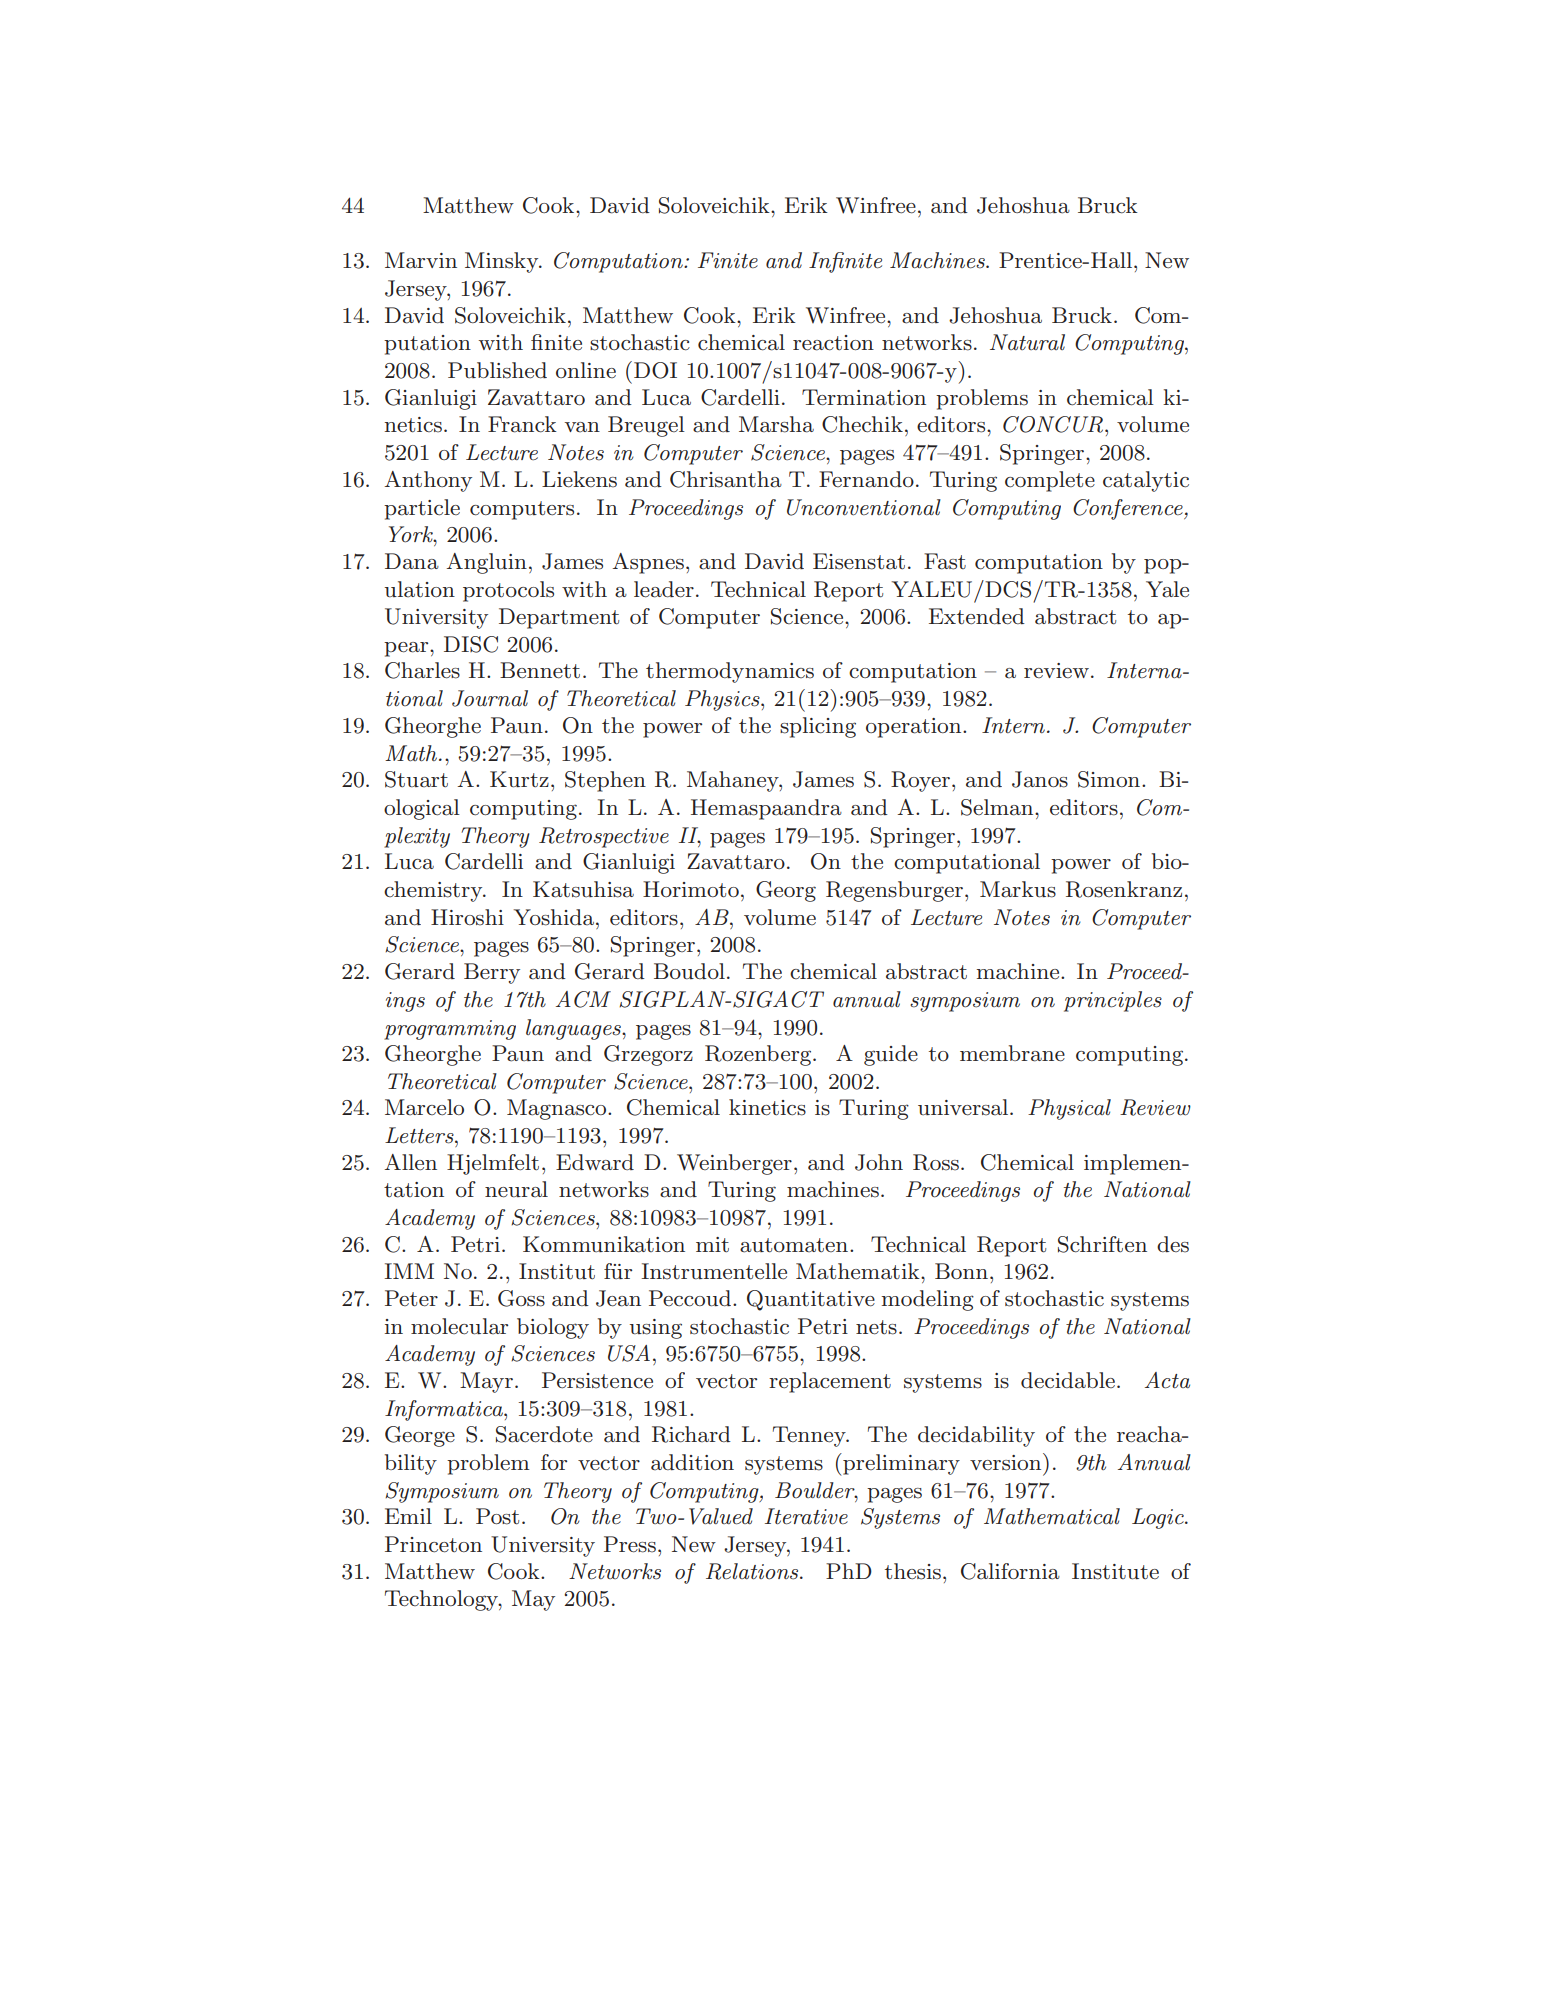  What do you see at coordinates (1027, 342) in the image?
I see `Natural` at bounding box center [1027, 342].
